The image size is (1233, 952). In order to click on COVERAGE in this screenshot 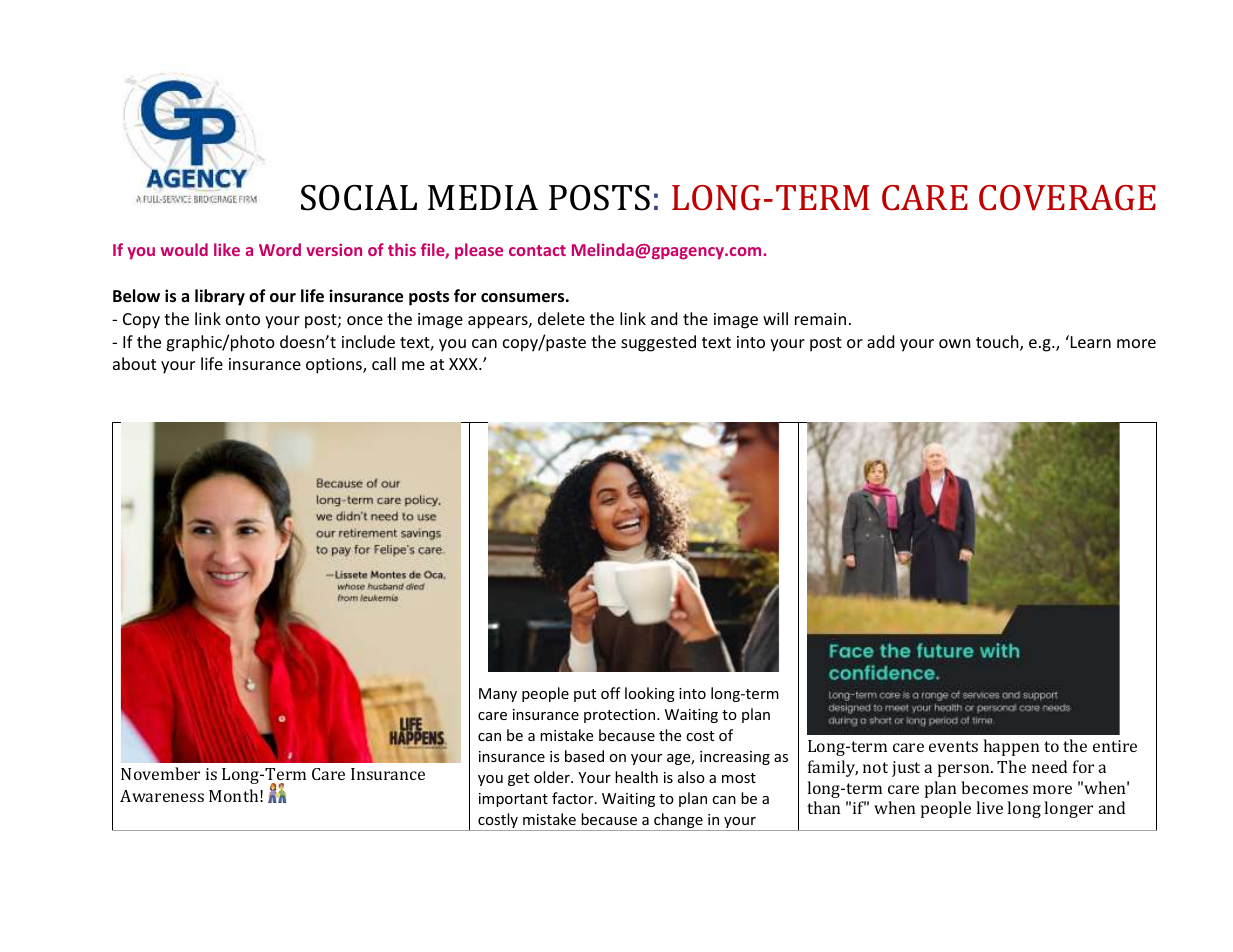, I will do `click(1067, 198)`.
